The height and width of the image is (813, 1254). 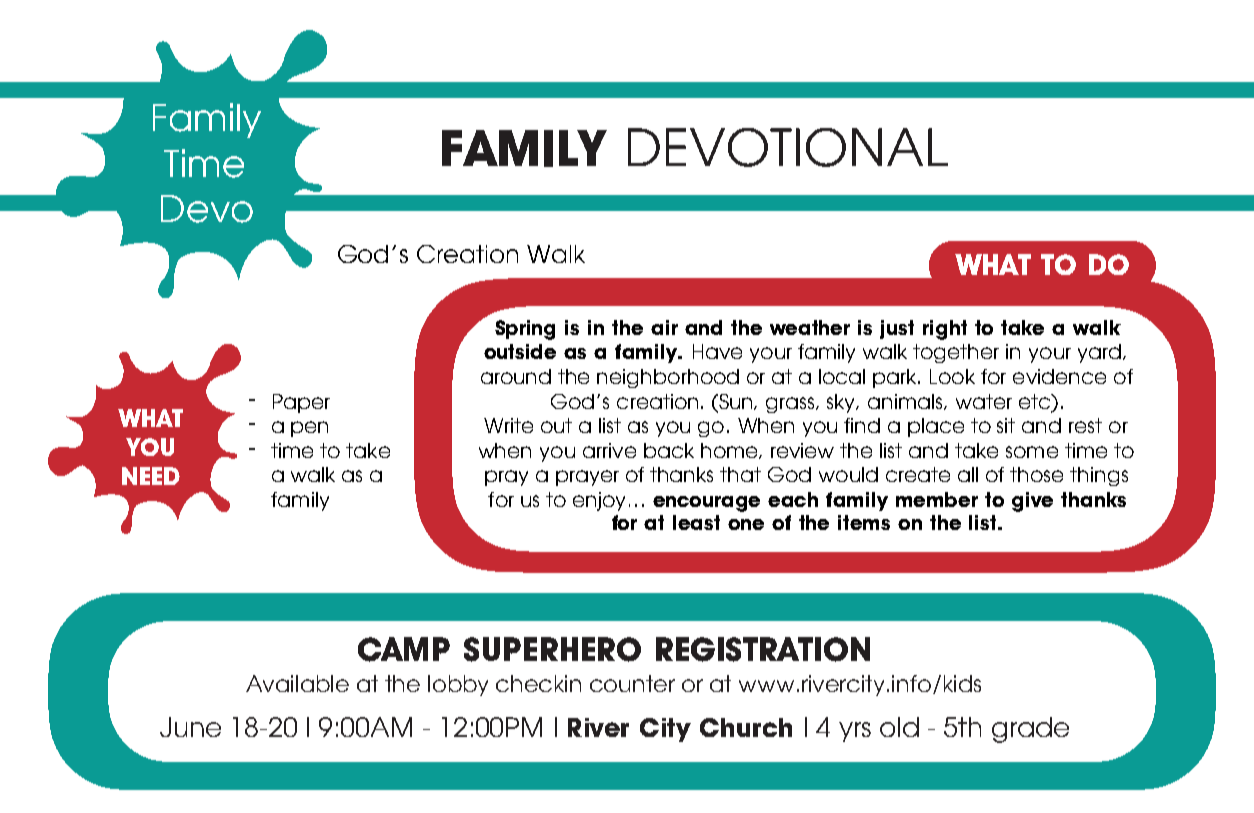 I want to click on arrive, so click(x=609, y=450).
